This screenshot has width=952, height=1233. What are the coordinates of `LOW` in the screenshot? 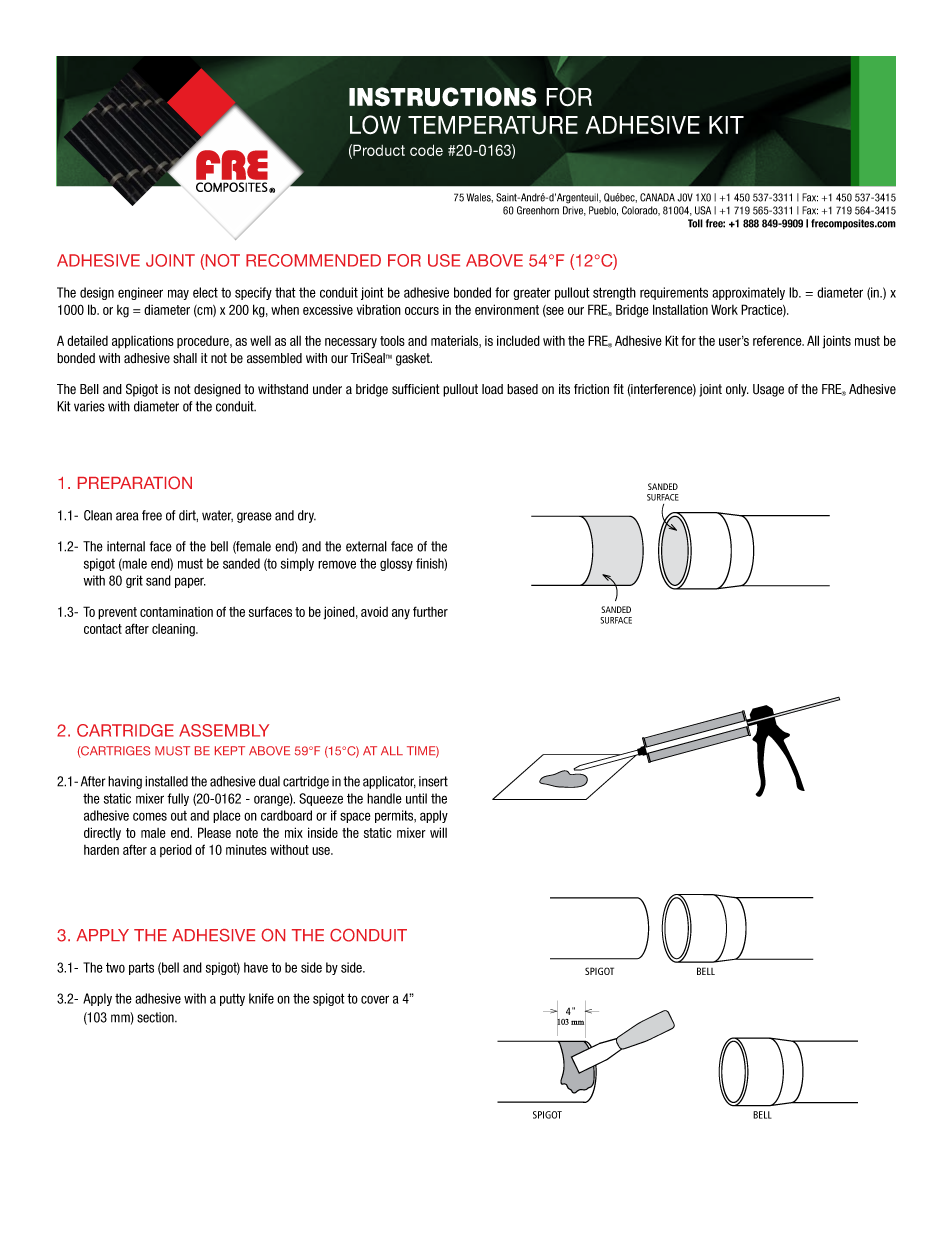 It's located at (375, 125).
